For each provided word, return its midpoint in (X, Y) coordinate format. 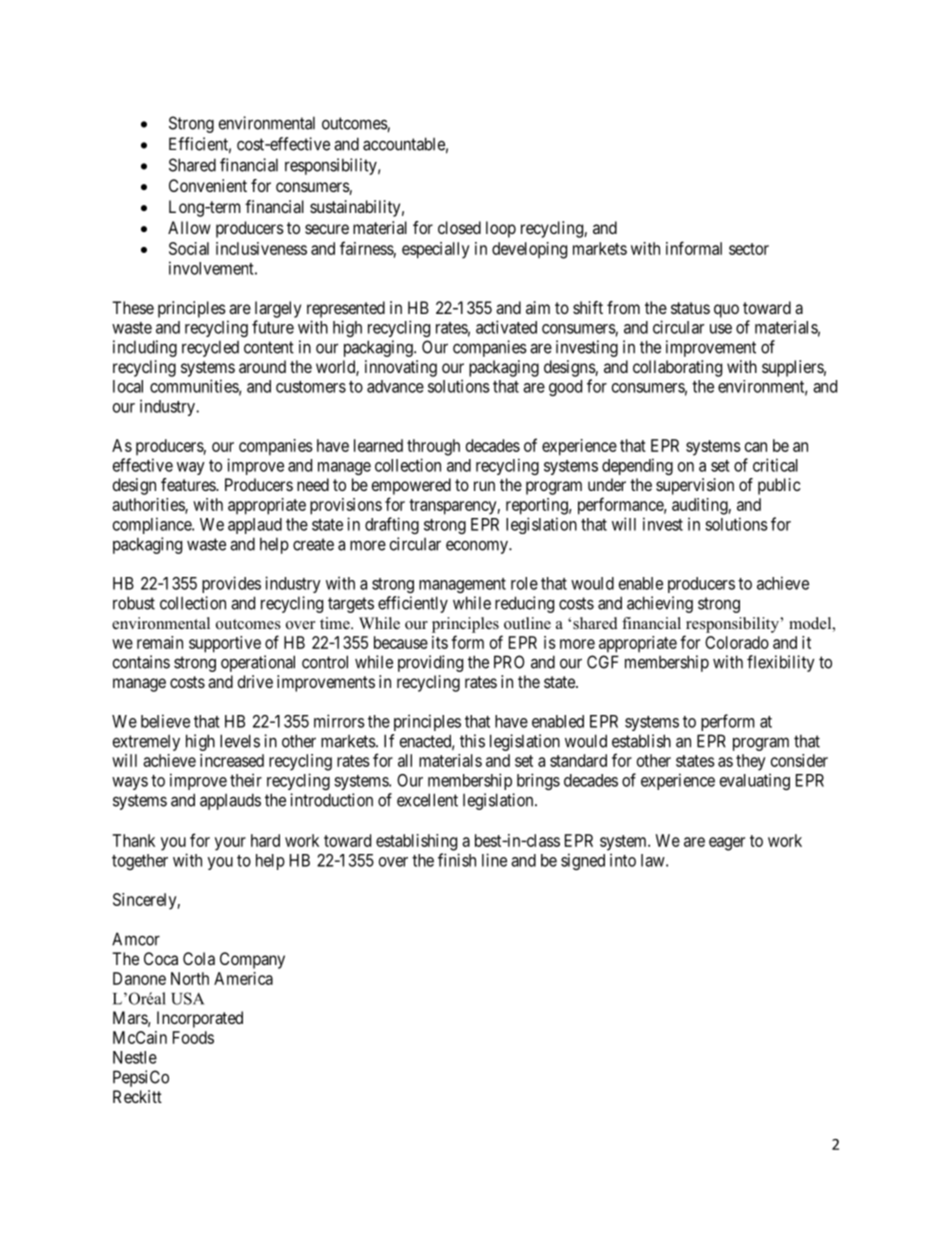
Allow (189, 227)
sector (749, 249)
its (440, 642)
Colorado (737, 642)
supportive (225, 644)
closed (459, 227)
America (243, 978)
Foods (193, 1037)
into (623, 860)
